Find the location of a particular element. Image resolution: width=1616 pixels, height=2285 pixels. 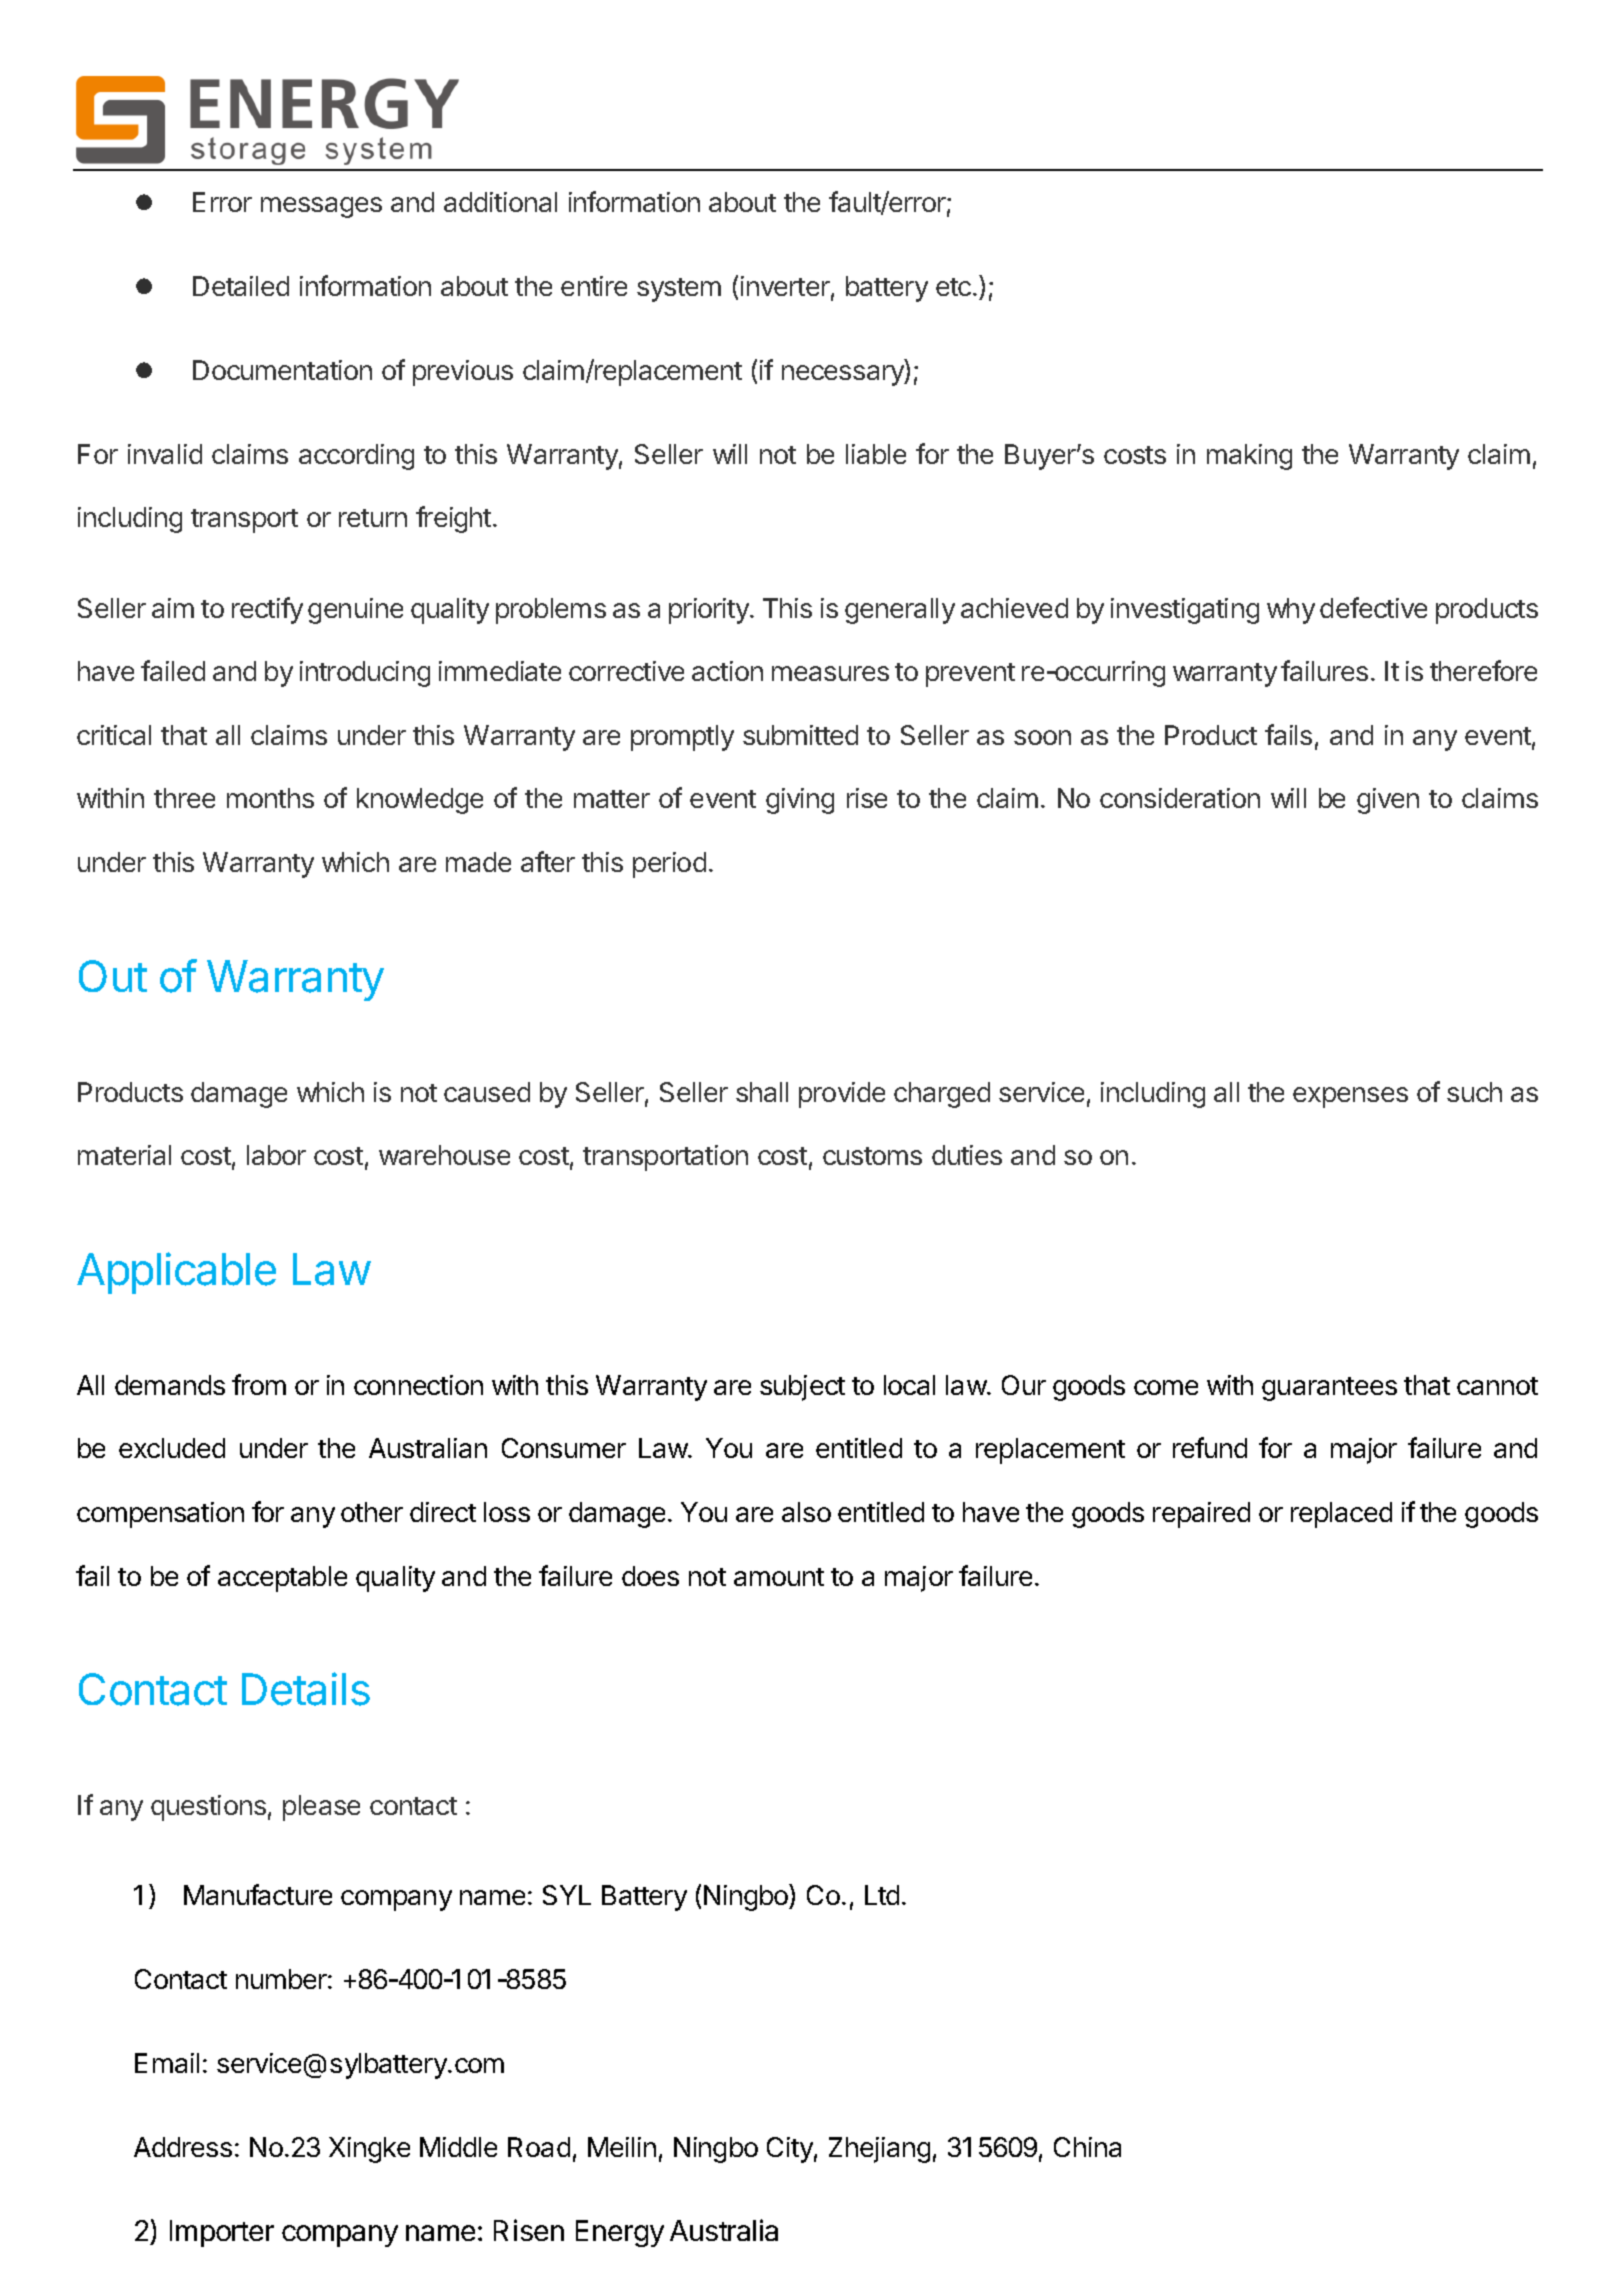

Importer is located at coordinates (222, 2233).
